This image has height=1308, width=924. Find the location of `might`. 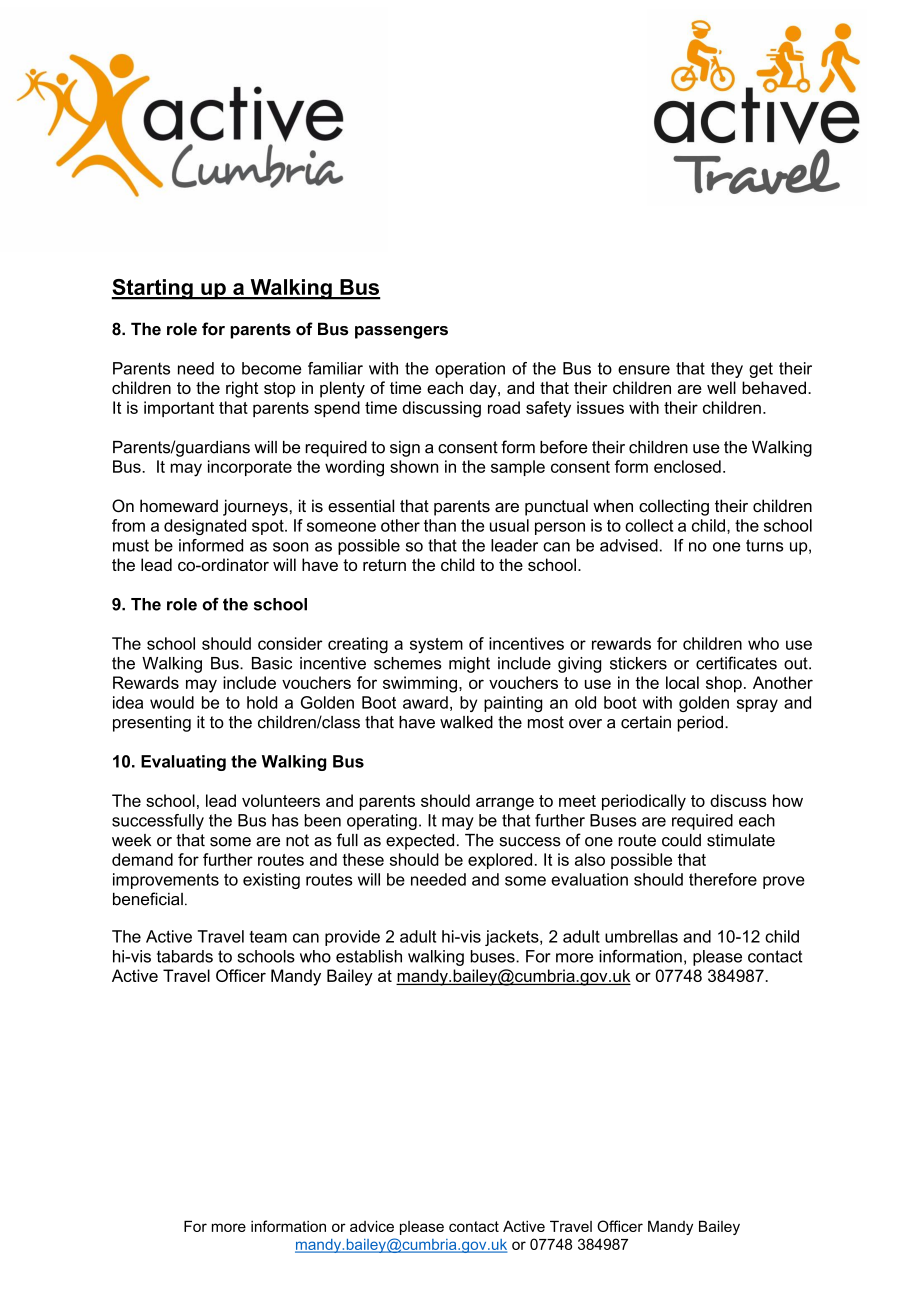

might is located at coordinates (469, 665).
